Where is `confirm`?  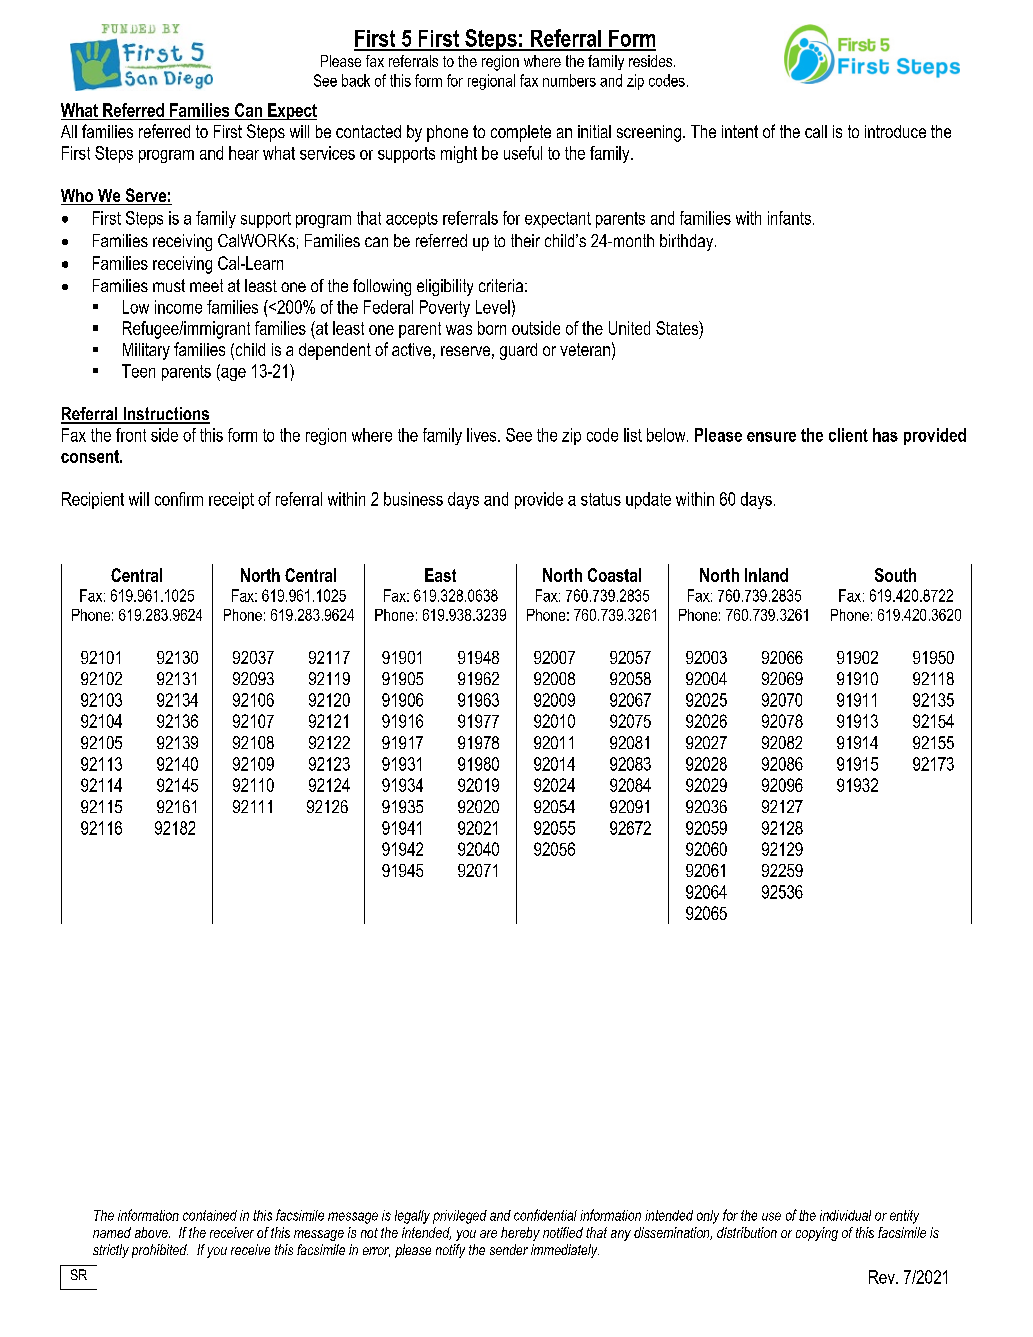
confirm is located at coordinates (179, 499).
